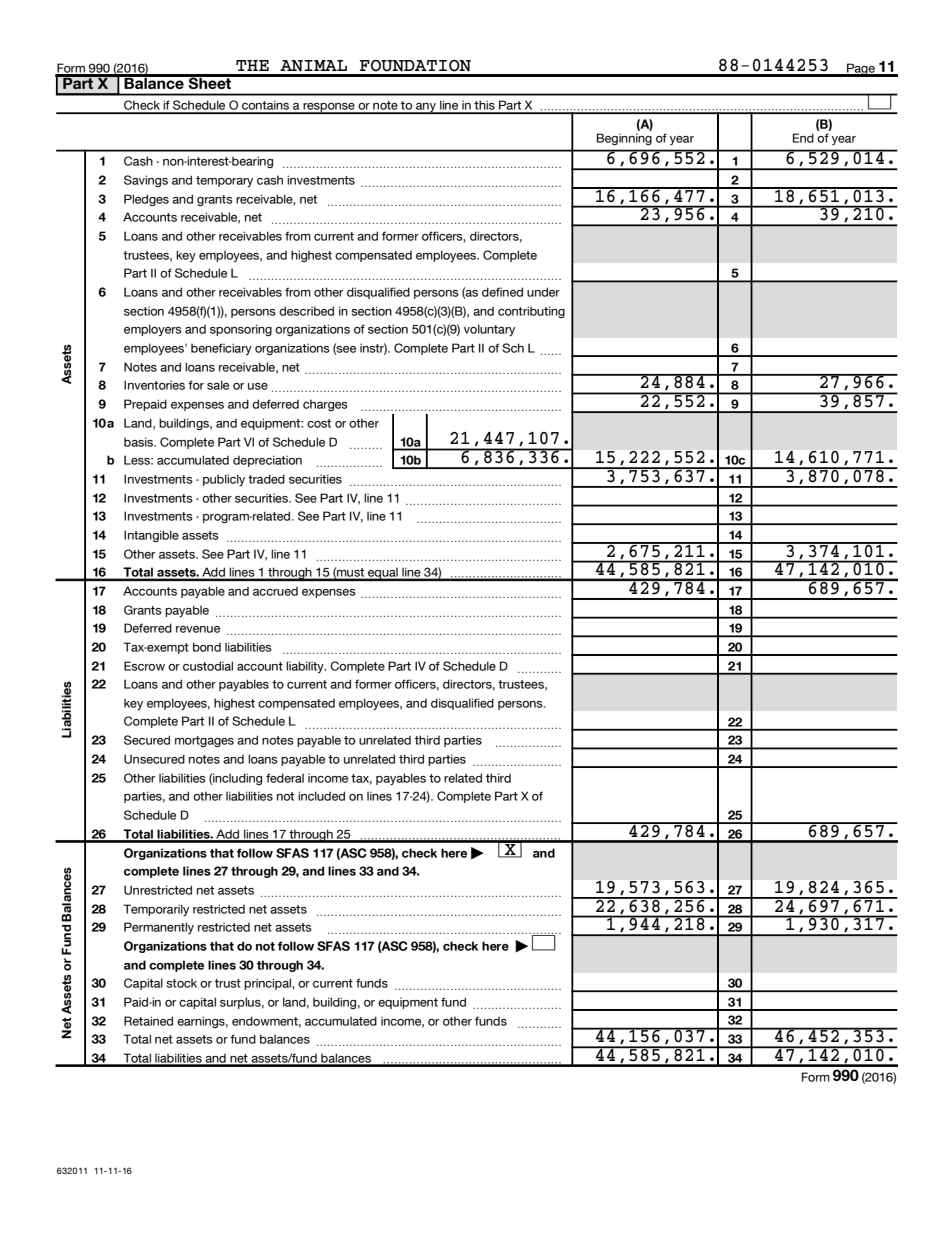 The image size is (952, 1233). I want to click on any, so click(426, 108).
